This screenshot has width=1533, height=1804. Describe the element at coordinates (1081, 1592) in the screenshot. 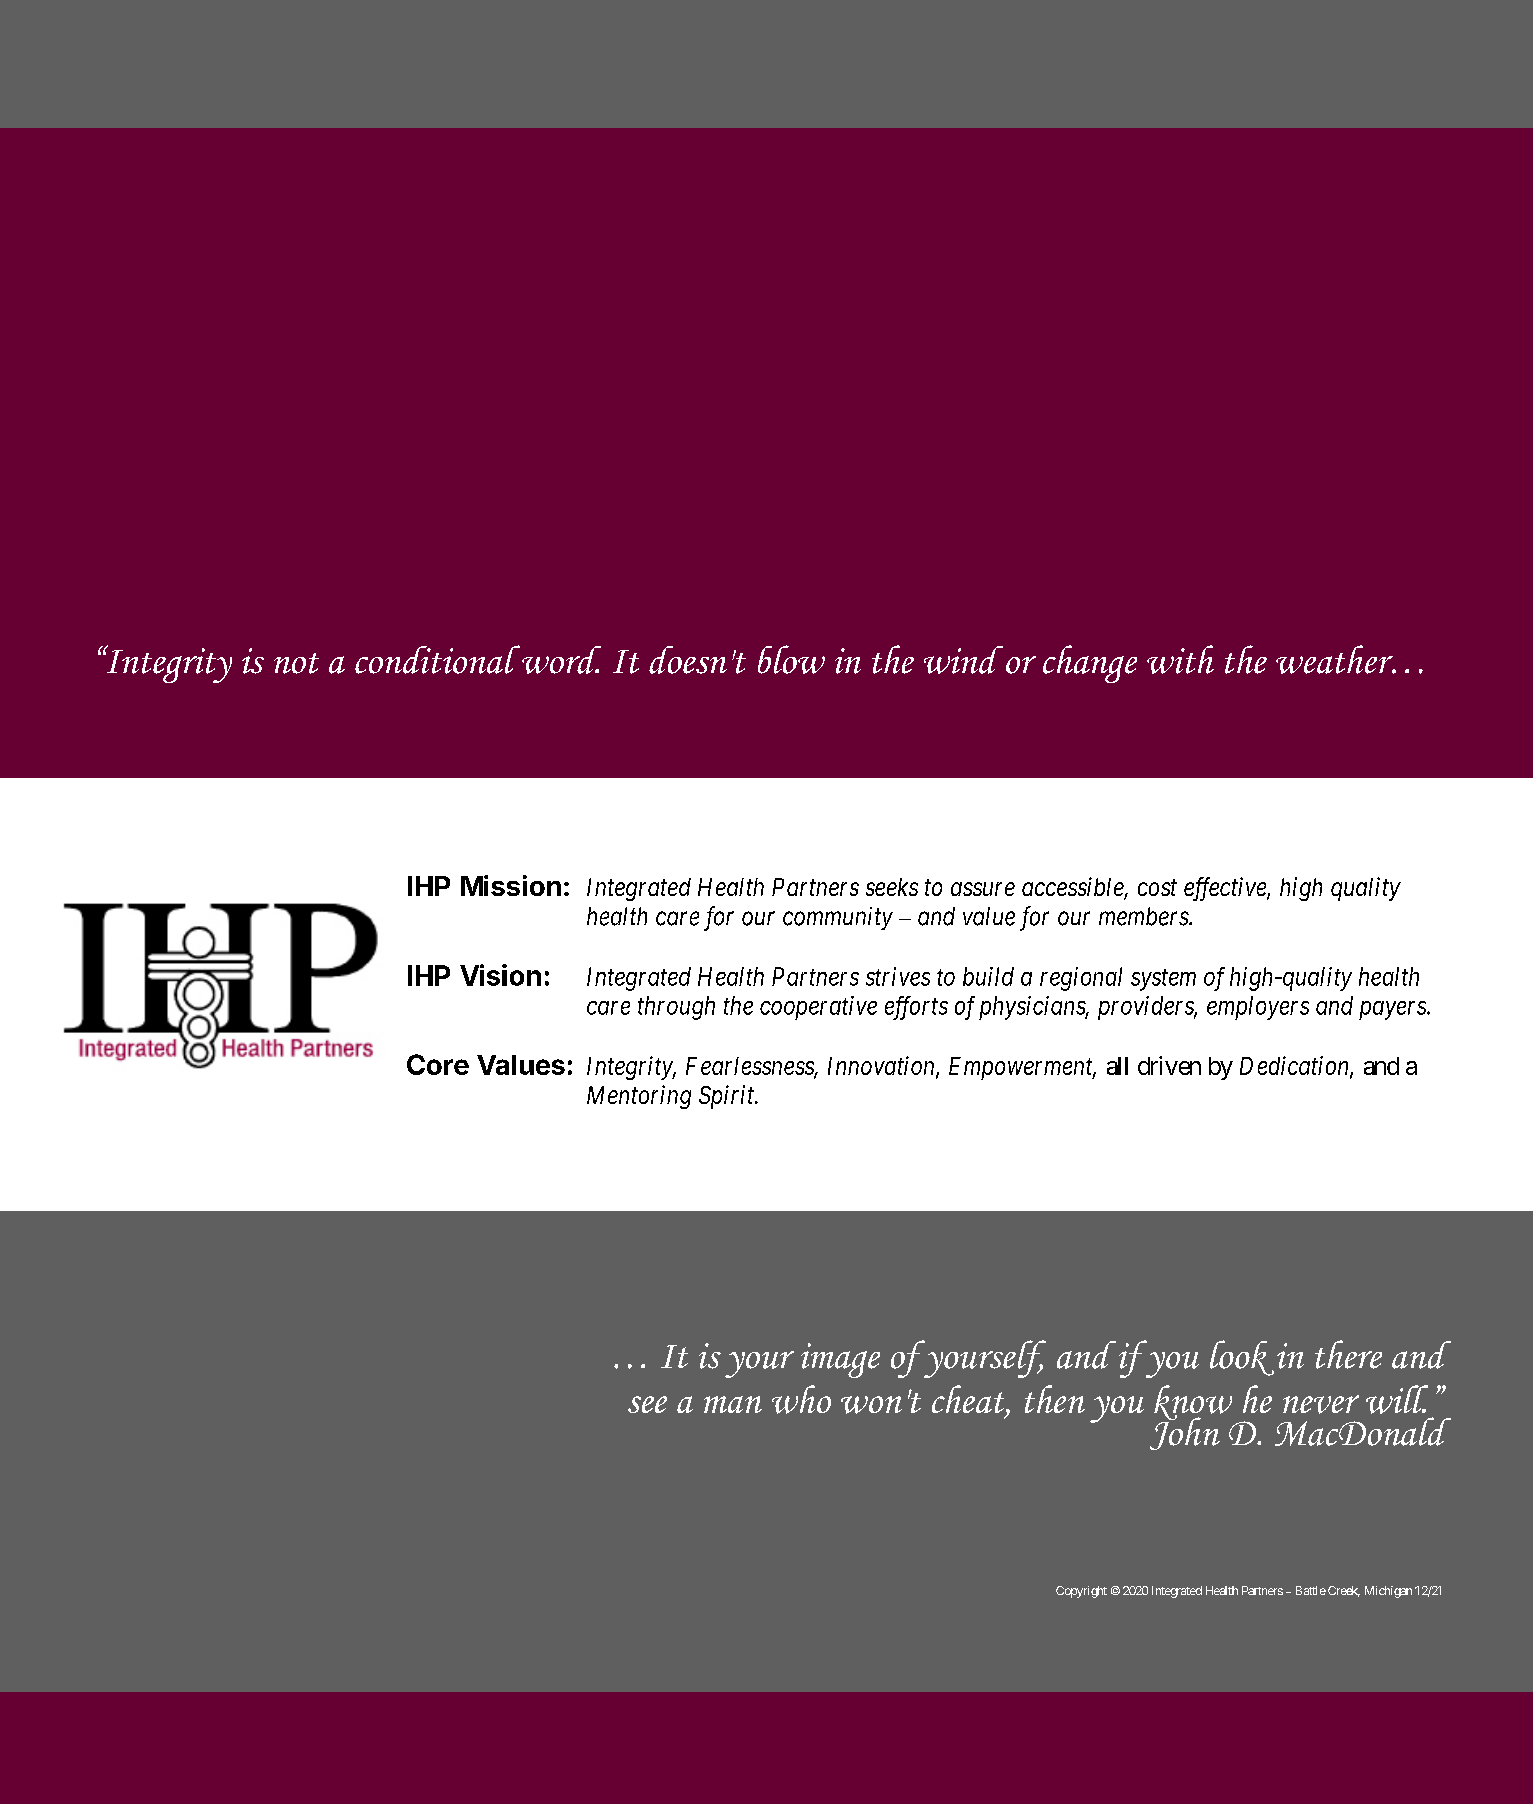

I see `Copyright` at that location.
